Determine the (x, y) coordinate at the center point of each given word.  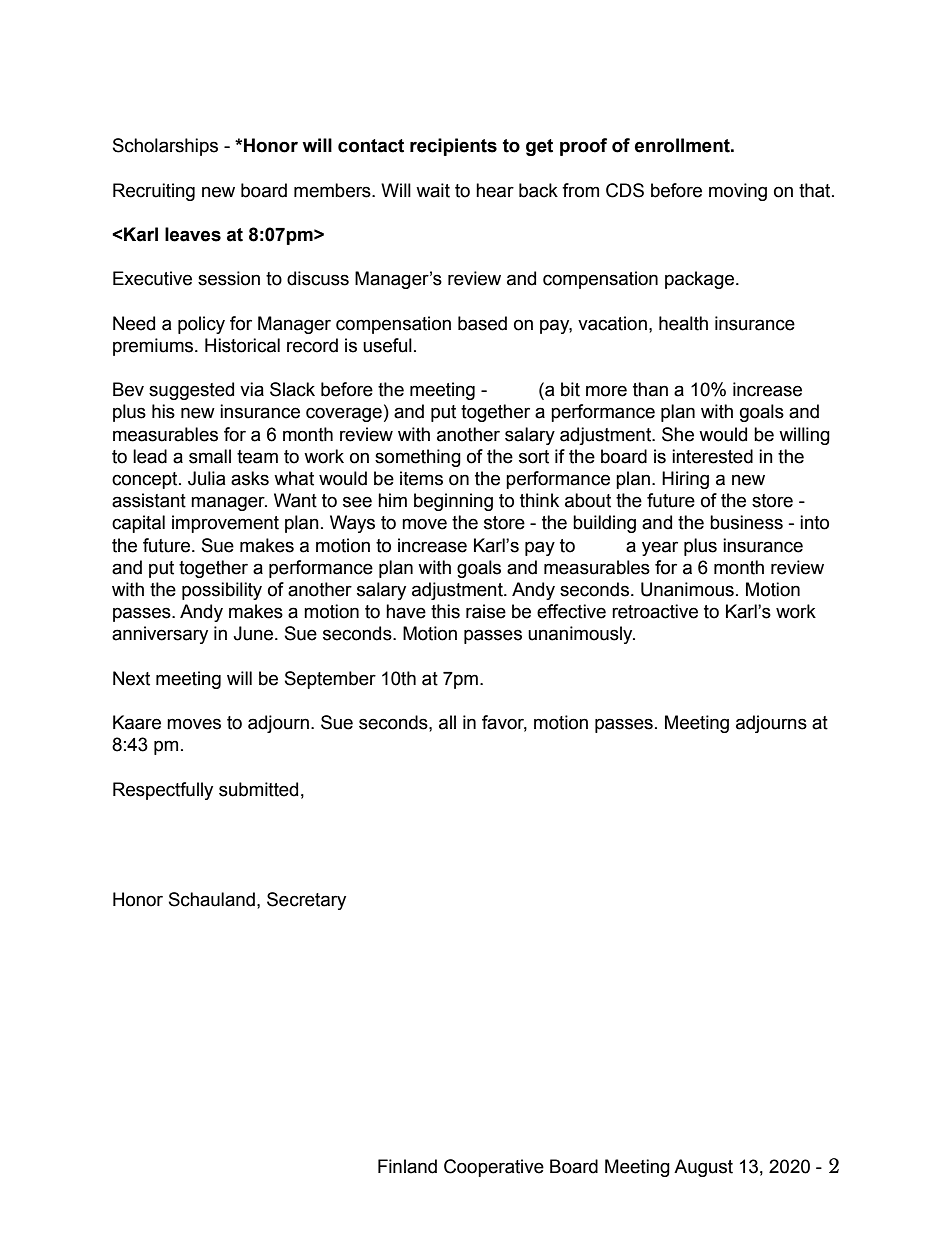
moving (738, 192)
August (703, 1168)
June (254, 633)
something (418, 458)
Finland (407, 1166)
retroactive (655, 611)
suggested (191, 391)
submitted (258, 789)
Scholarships (165, 147)
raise (486, 611)
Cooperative (494, 1168)
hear (495, 190)
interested (712, 456)
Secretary (306, 901)
